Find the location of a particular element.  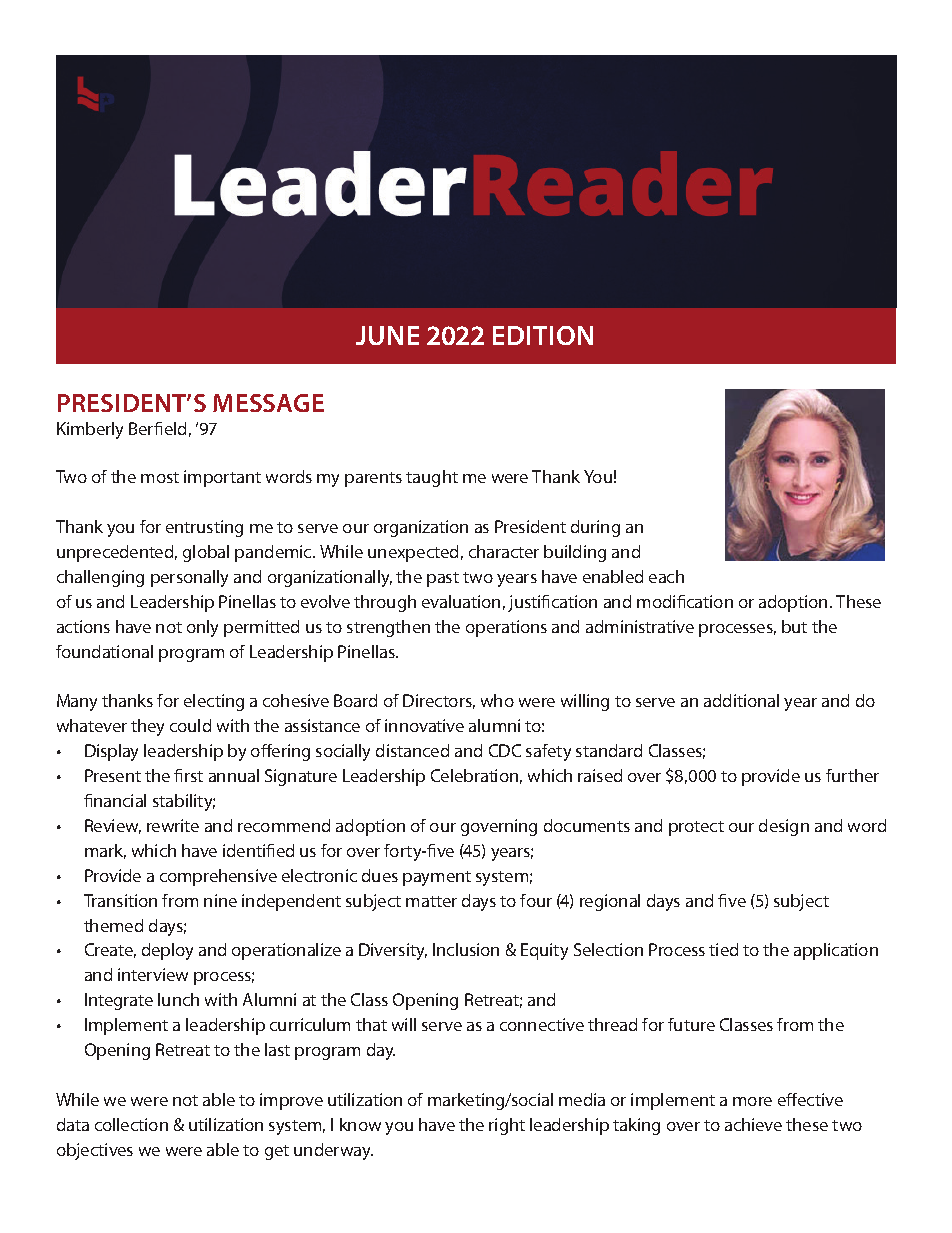

EDITION is located at coordinates (543, 335).
